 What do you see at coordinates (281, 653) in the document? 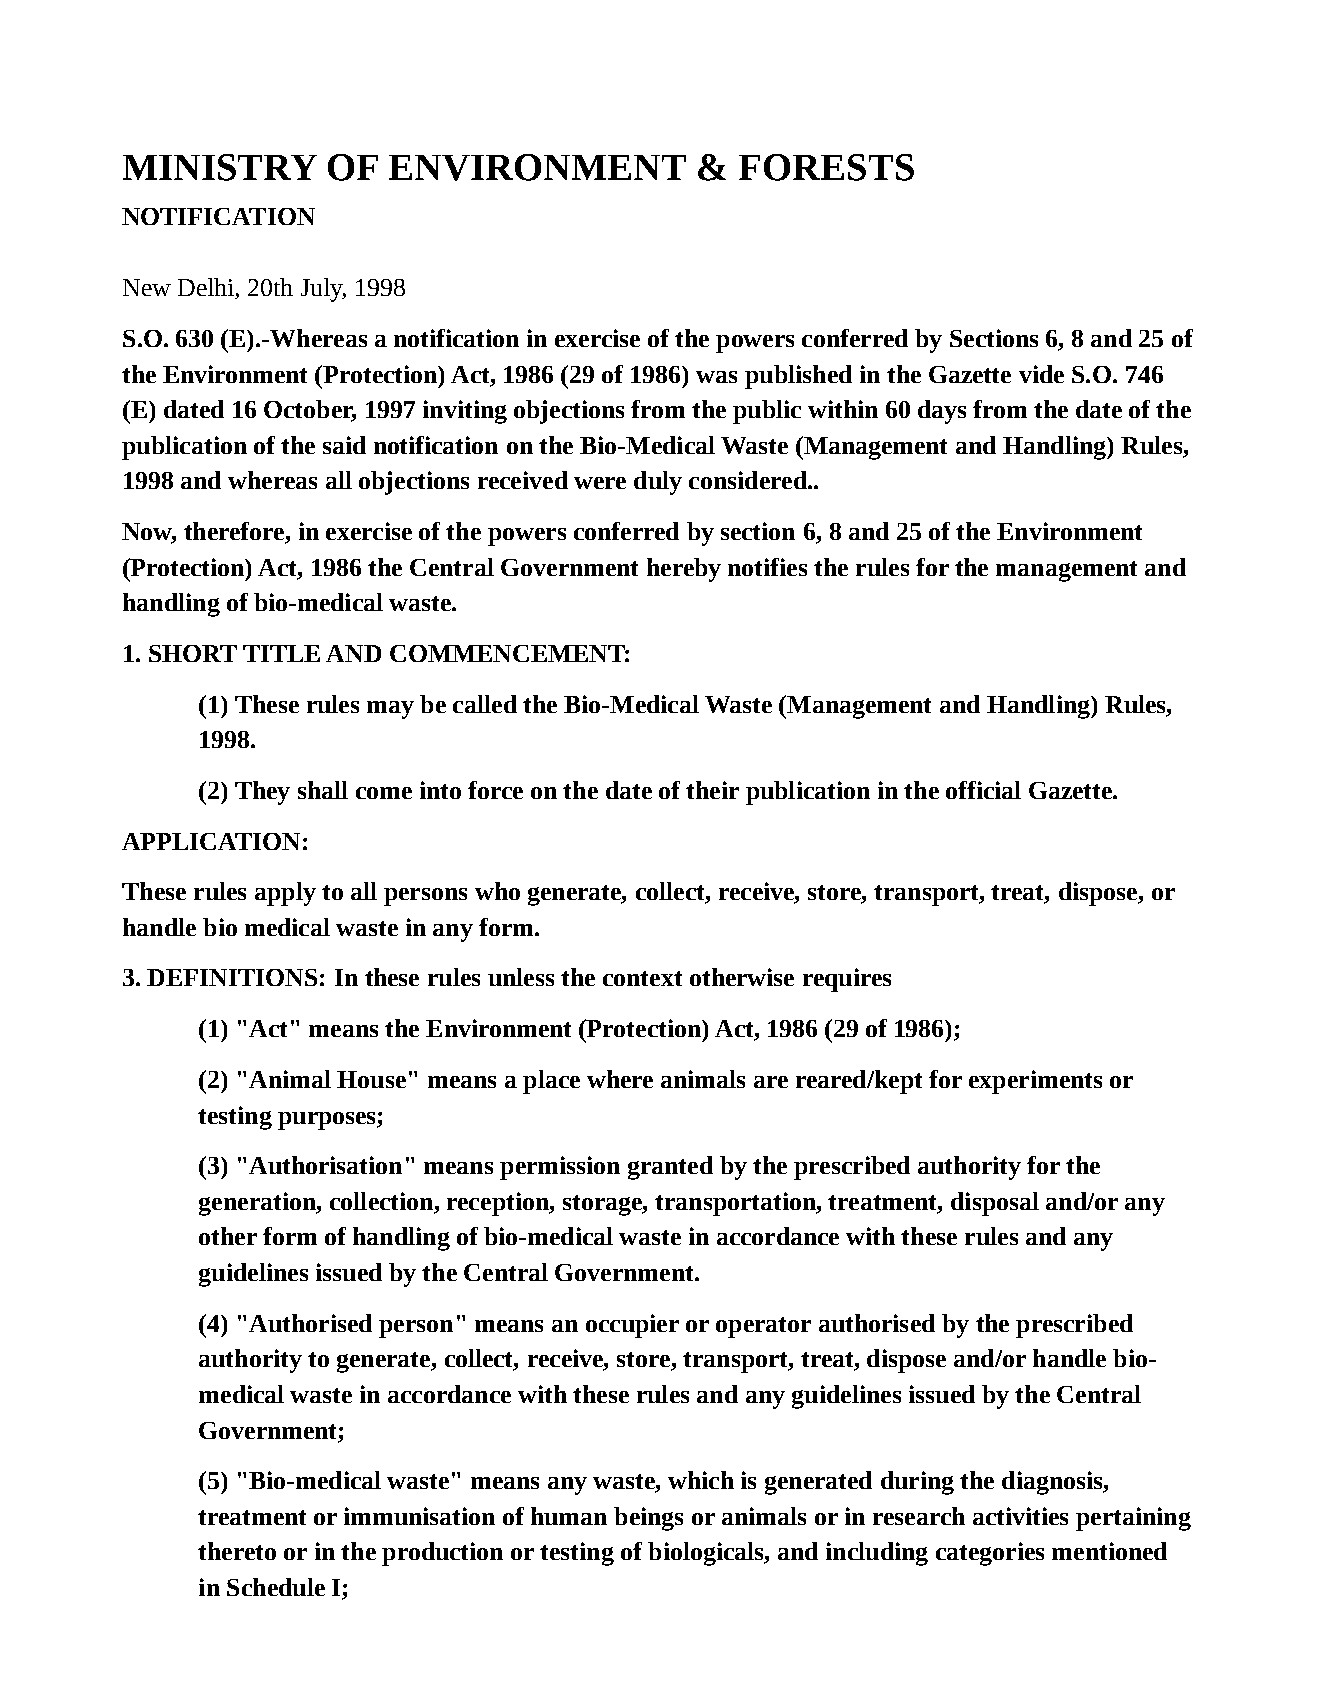
I see `TITLE` at bounding box center [281, 653].
